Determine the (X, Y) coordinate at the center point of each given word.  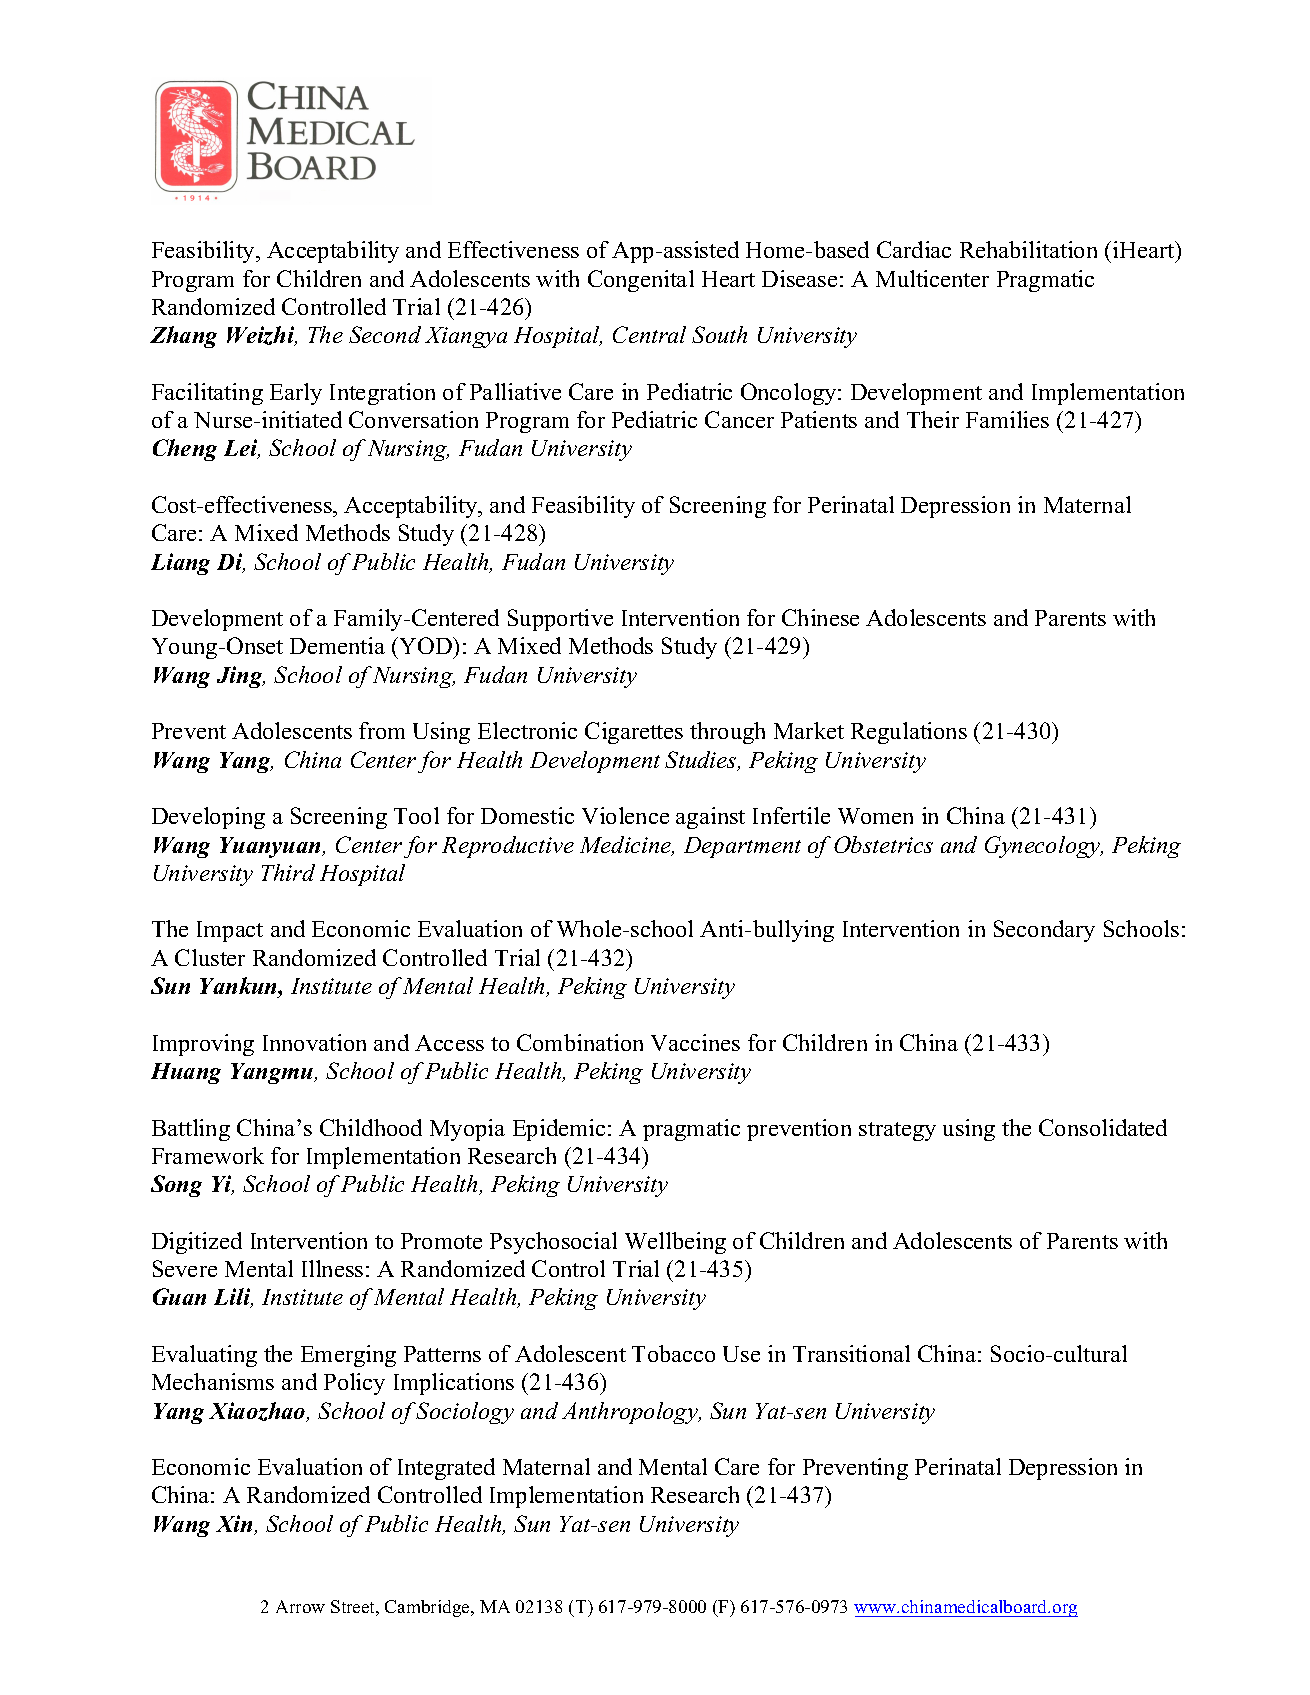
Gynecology (1044, 847)
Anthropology (631, 1413)
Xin (235, 1525)
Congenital (641, 281)
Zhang (183, 337)
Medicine (627, 846)
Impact (230, 931)
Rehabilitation (1028, 249)
